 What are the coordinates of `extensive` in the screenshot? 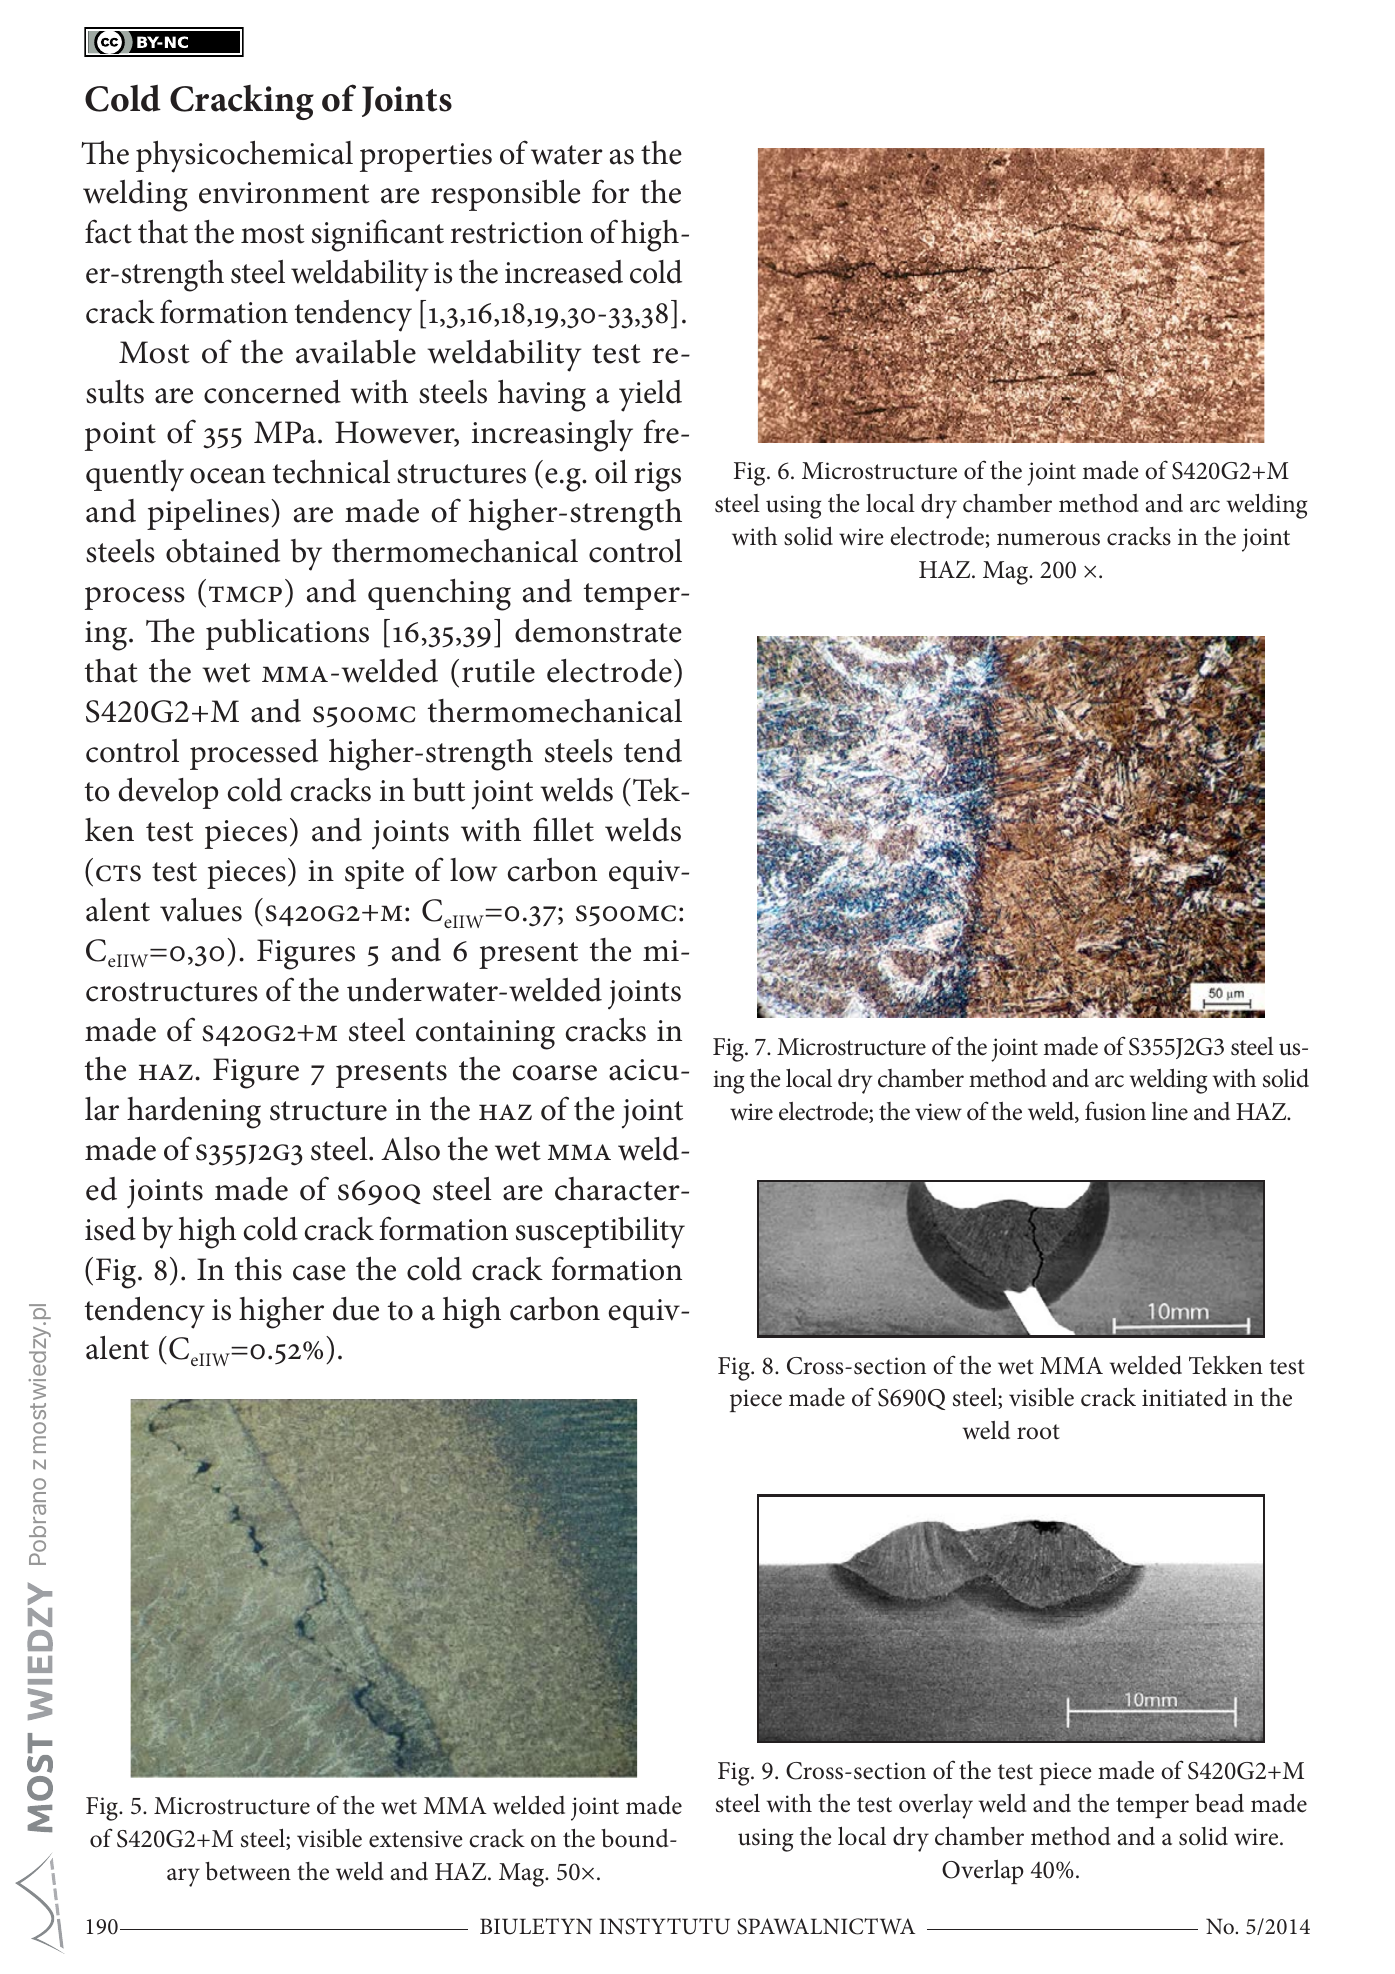 It's located at (416, 1839).
